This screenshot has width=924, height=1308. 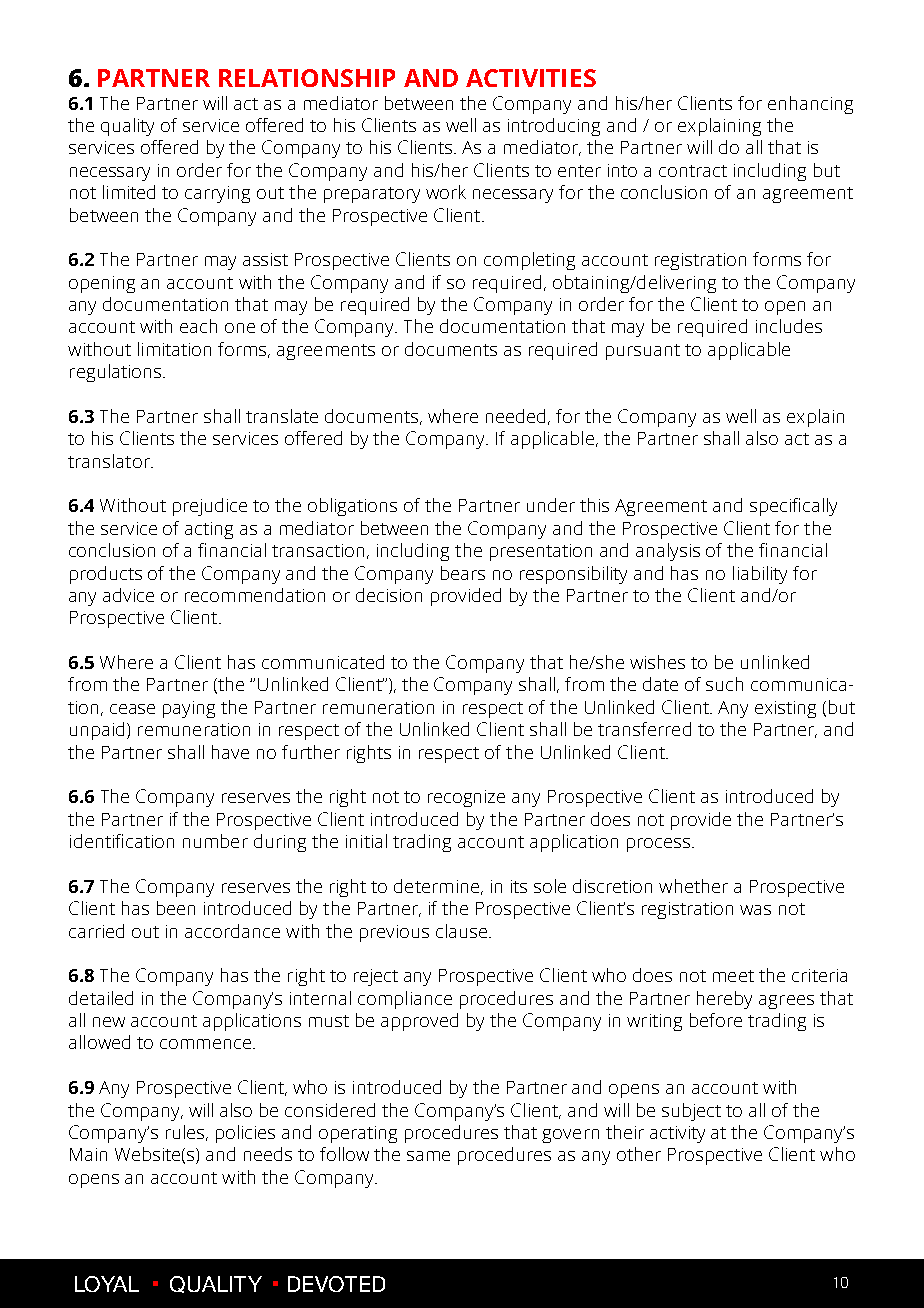 I want to click on each, so click(x=198, y=326).
